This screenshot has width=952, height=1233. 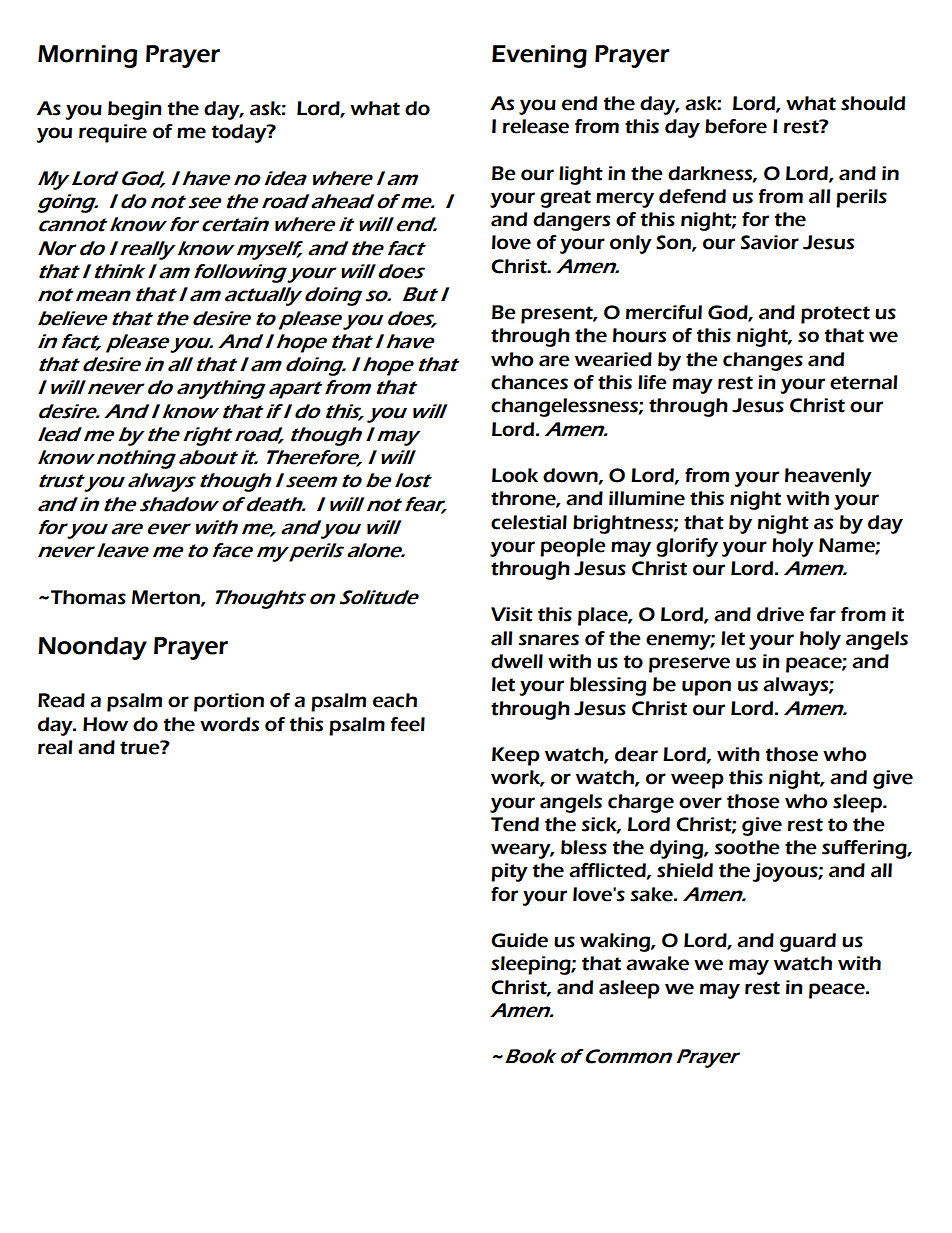 What do you see at coordinates (519, 940) in the screenshot?
I see `Guide` at bounding box center [519, 940].
